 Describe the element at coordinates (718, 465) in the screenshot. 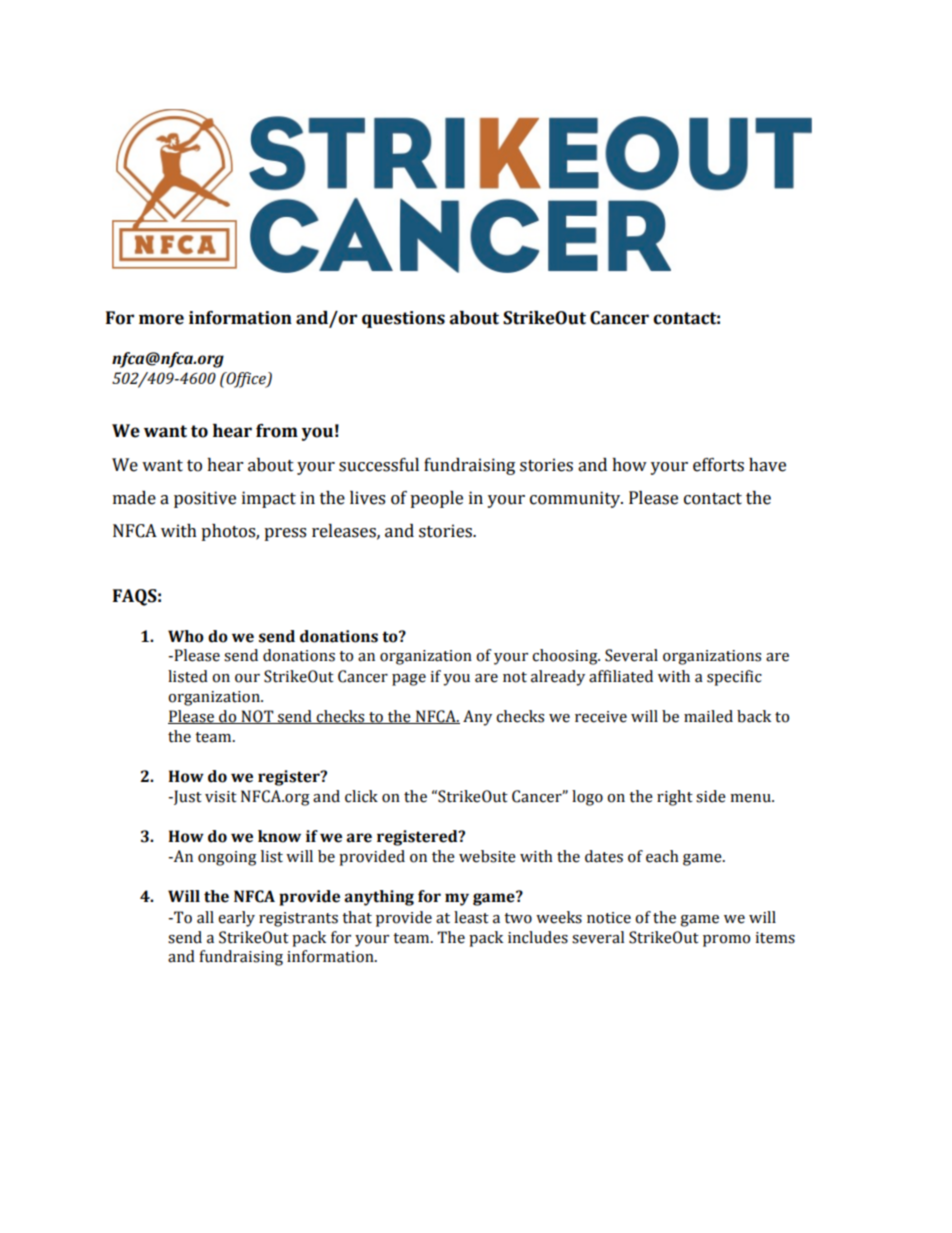

I see `efforts` at that location.
